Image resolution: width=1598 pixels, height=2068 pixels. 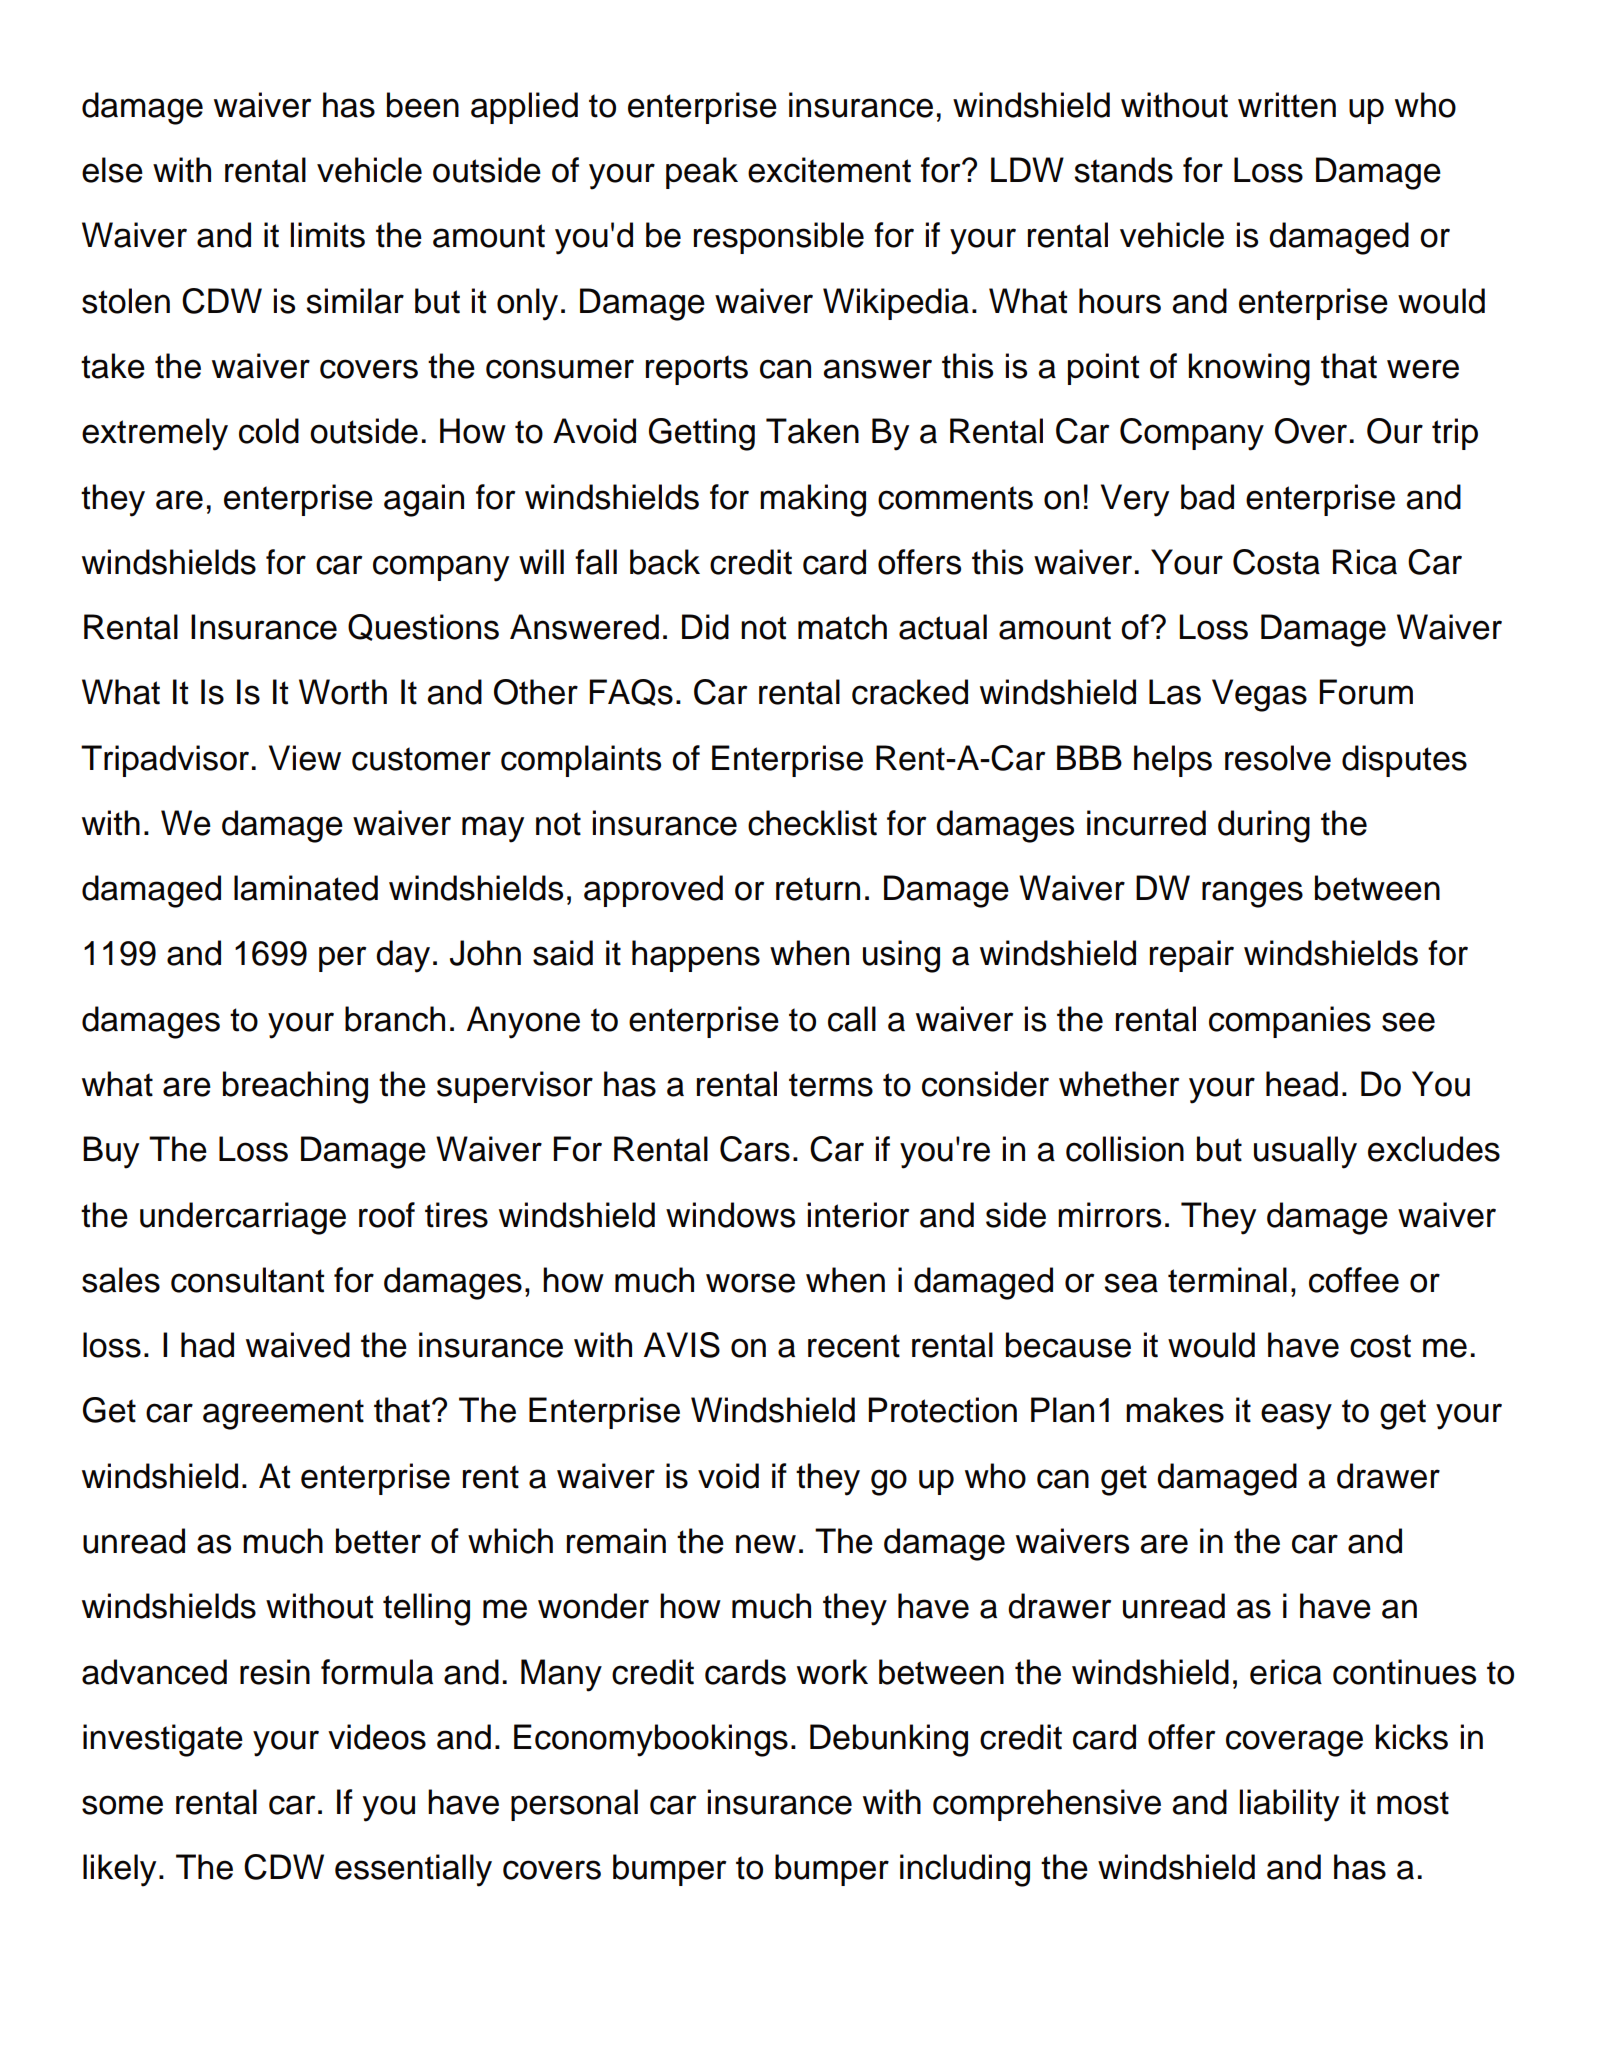 What do you see at coordinates (122, 1805) in the screenshot?
I see `some` at bounding box center [122, 1805].
